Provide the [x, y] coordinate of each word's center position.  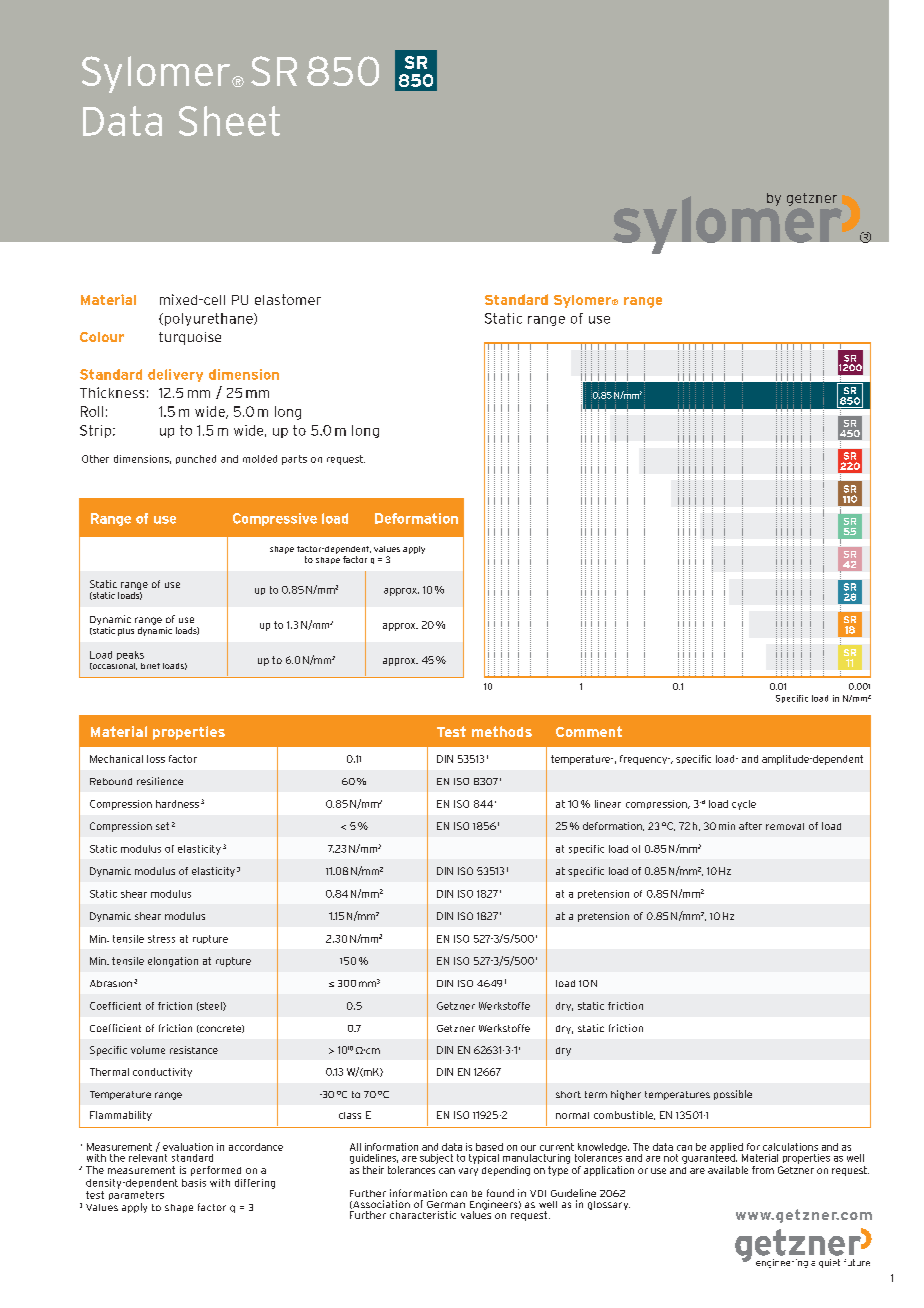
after [750, 826]
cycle [744, 805]
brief [150, 666]
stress [161, 939]
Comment [589, 731]
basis [194, 1183]
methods [502, 731]
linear [608, 804]
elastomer [288, 299]
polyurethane [208, 319]
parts [294, 460]
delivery [175, 375]
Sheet [229, 121]
